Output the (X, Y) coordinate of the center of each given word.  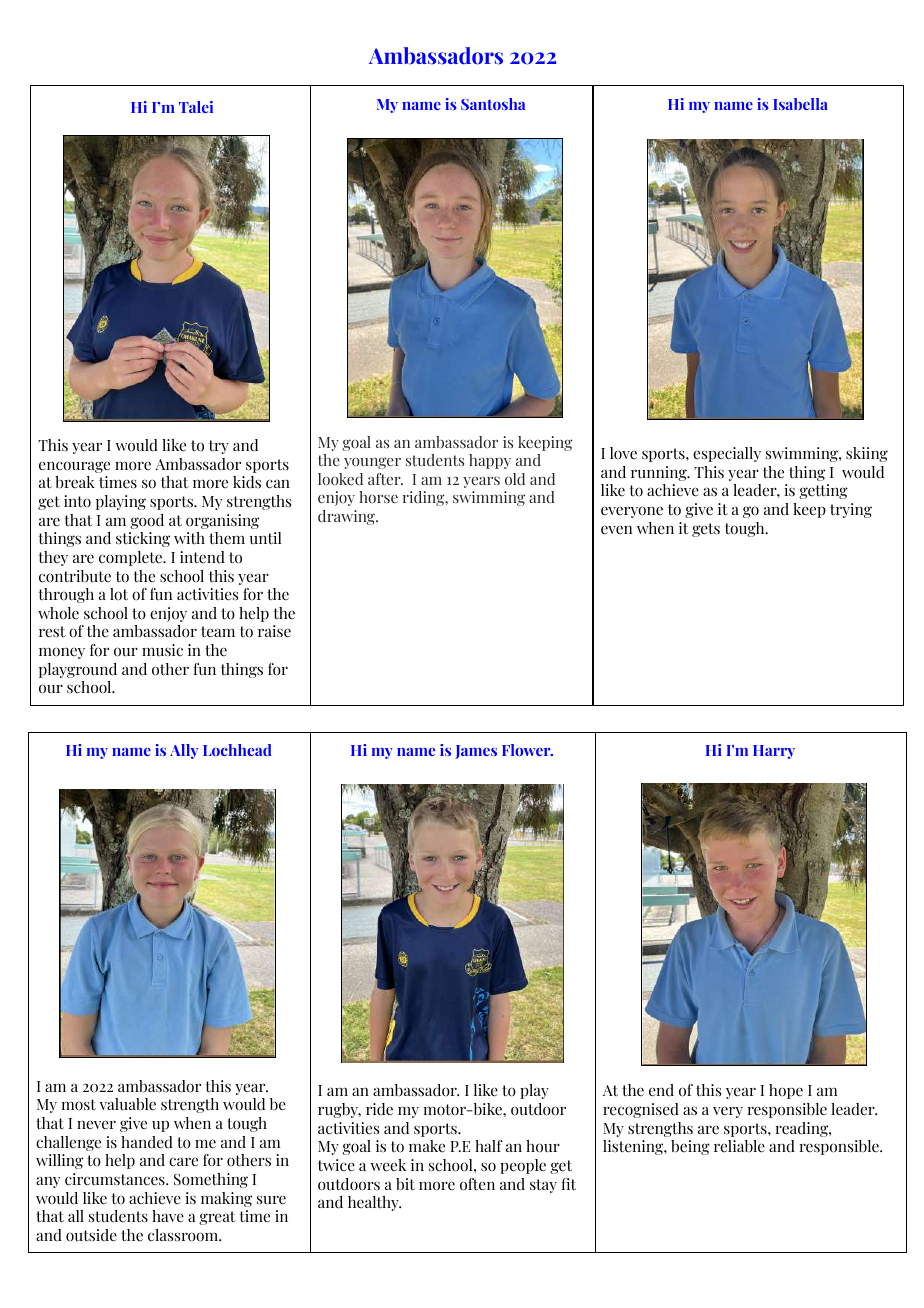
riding (425, 498)
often (477, 1184)
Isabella (800, 104)
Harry (774, 752)
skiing (867, 454)
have (168, 1216)
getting (823, 491)
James (476, 752)
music (162, 650)
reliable (739, 1146)
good (147, 521)
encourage (74, 467)
